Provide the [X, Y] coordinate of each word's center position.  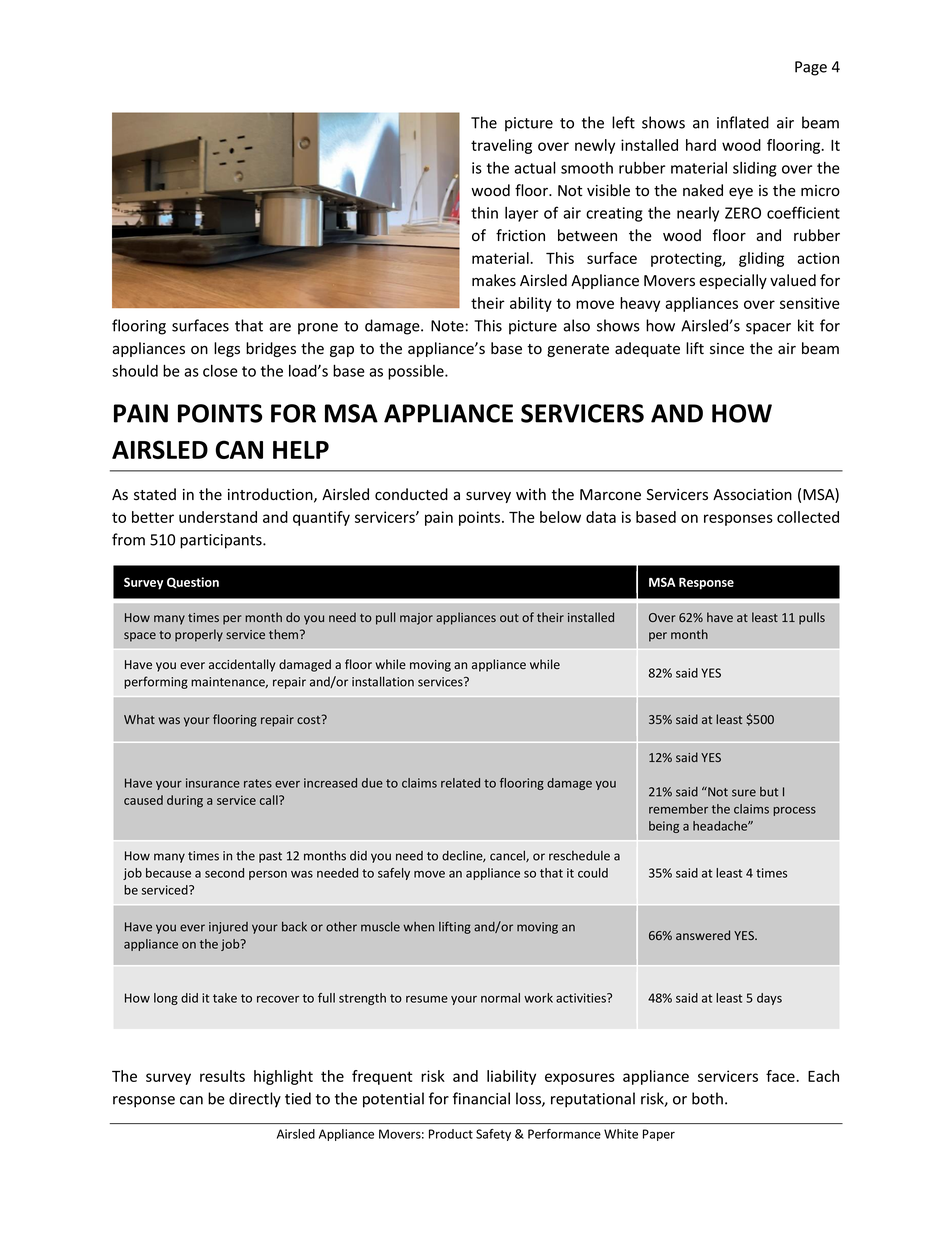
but [769, 792]
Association [752, 495]
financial [481, 1098]
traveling [501, 146]
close [220, 371]
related [460, 783]
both [707, 1098]
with [531, 494]
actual [535, 167]
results [222, 1076]
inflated [743, 122]
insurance [213, 783]
